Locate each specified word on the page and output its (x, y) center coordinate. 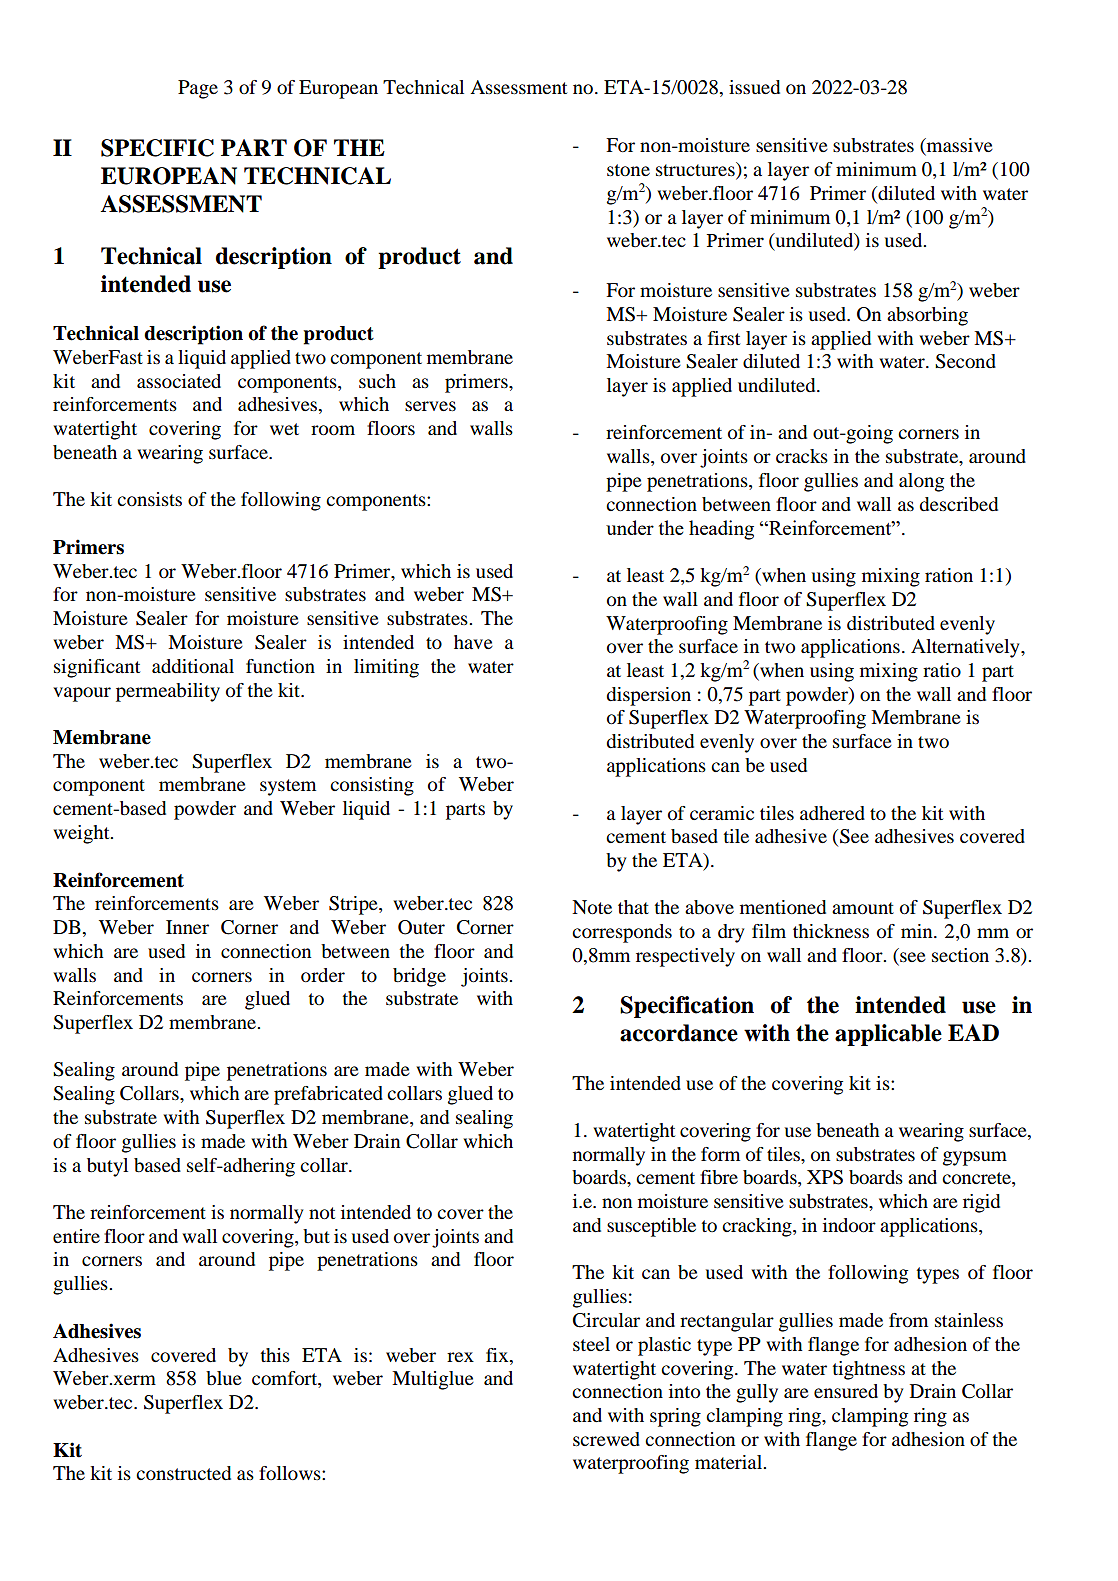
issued (754, 87)
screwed (606, 1439)
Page (198, 89)
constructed (183, 1473)
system (288, 787)
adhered (832, 813)
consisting (372, 786)
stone (628, 170)
